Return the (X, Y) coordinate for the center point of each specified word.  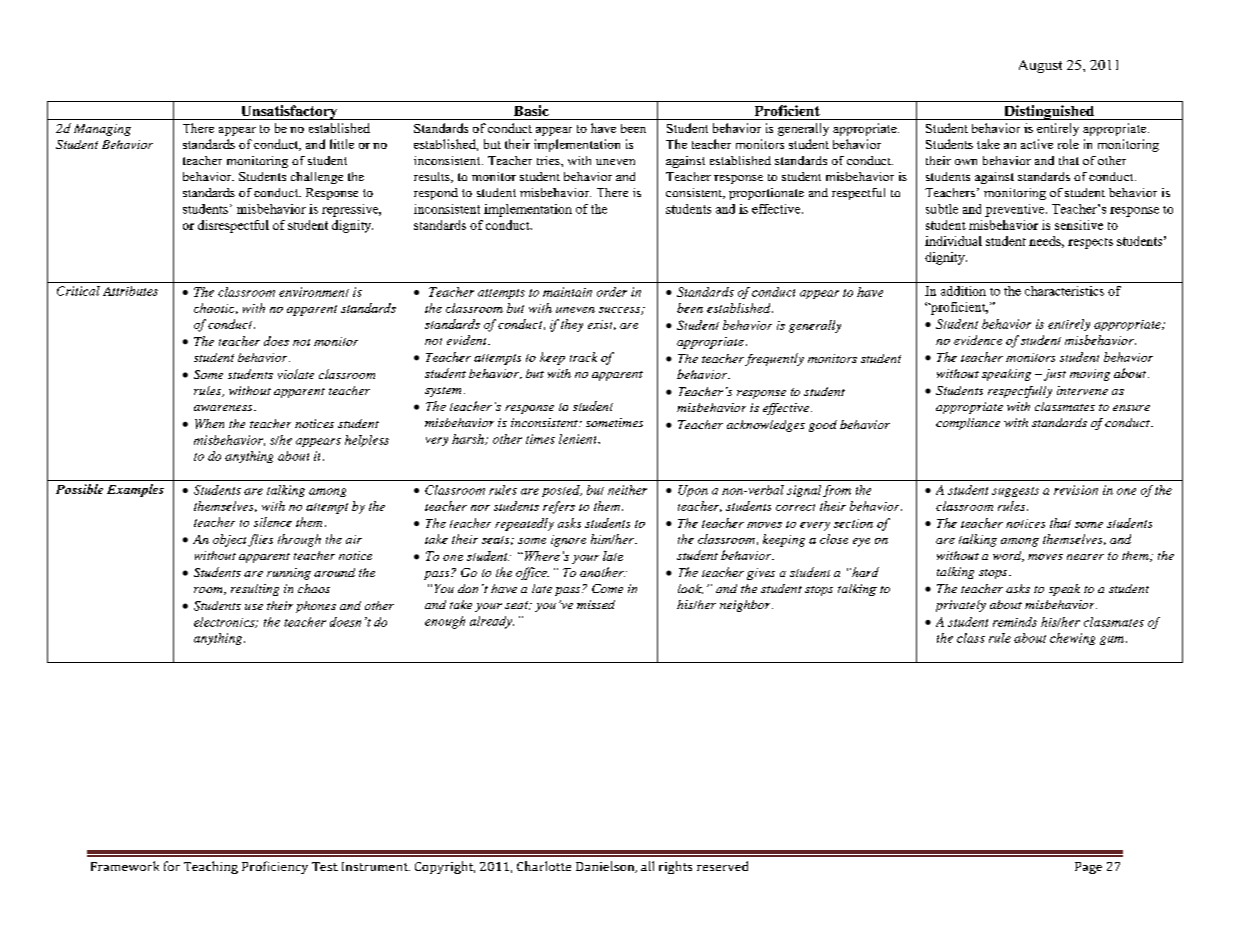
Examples (135, 490)
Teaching (211, 867)
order (612, 292)
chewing (1072, 639)
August (1040, 66)
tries (549, 160)
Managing (102, 130)
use (254, 607)
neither (627, 490)
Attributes (130, 291)
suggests (1015, 492)
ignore (568, 541)
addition (963, 291)
